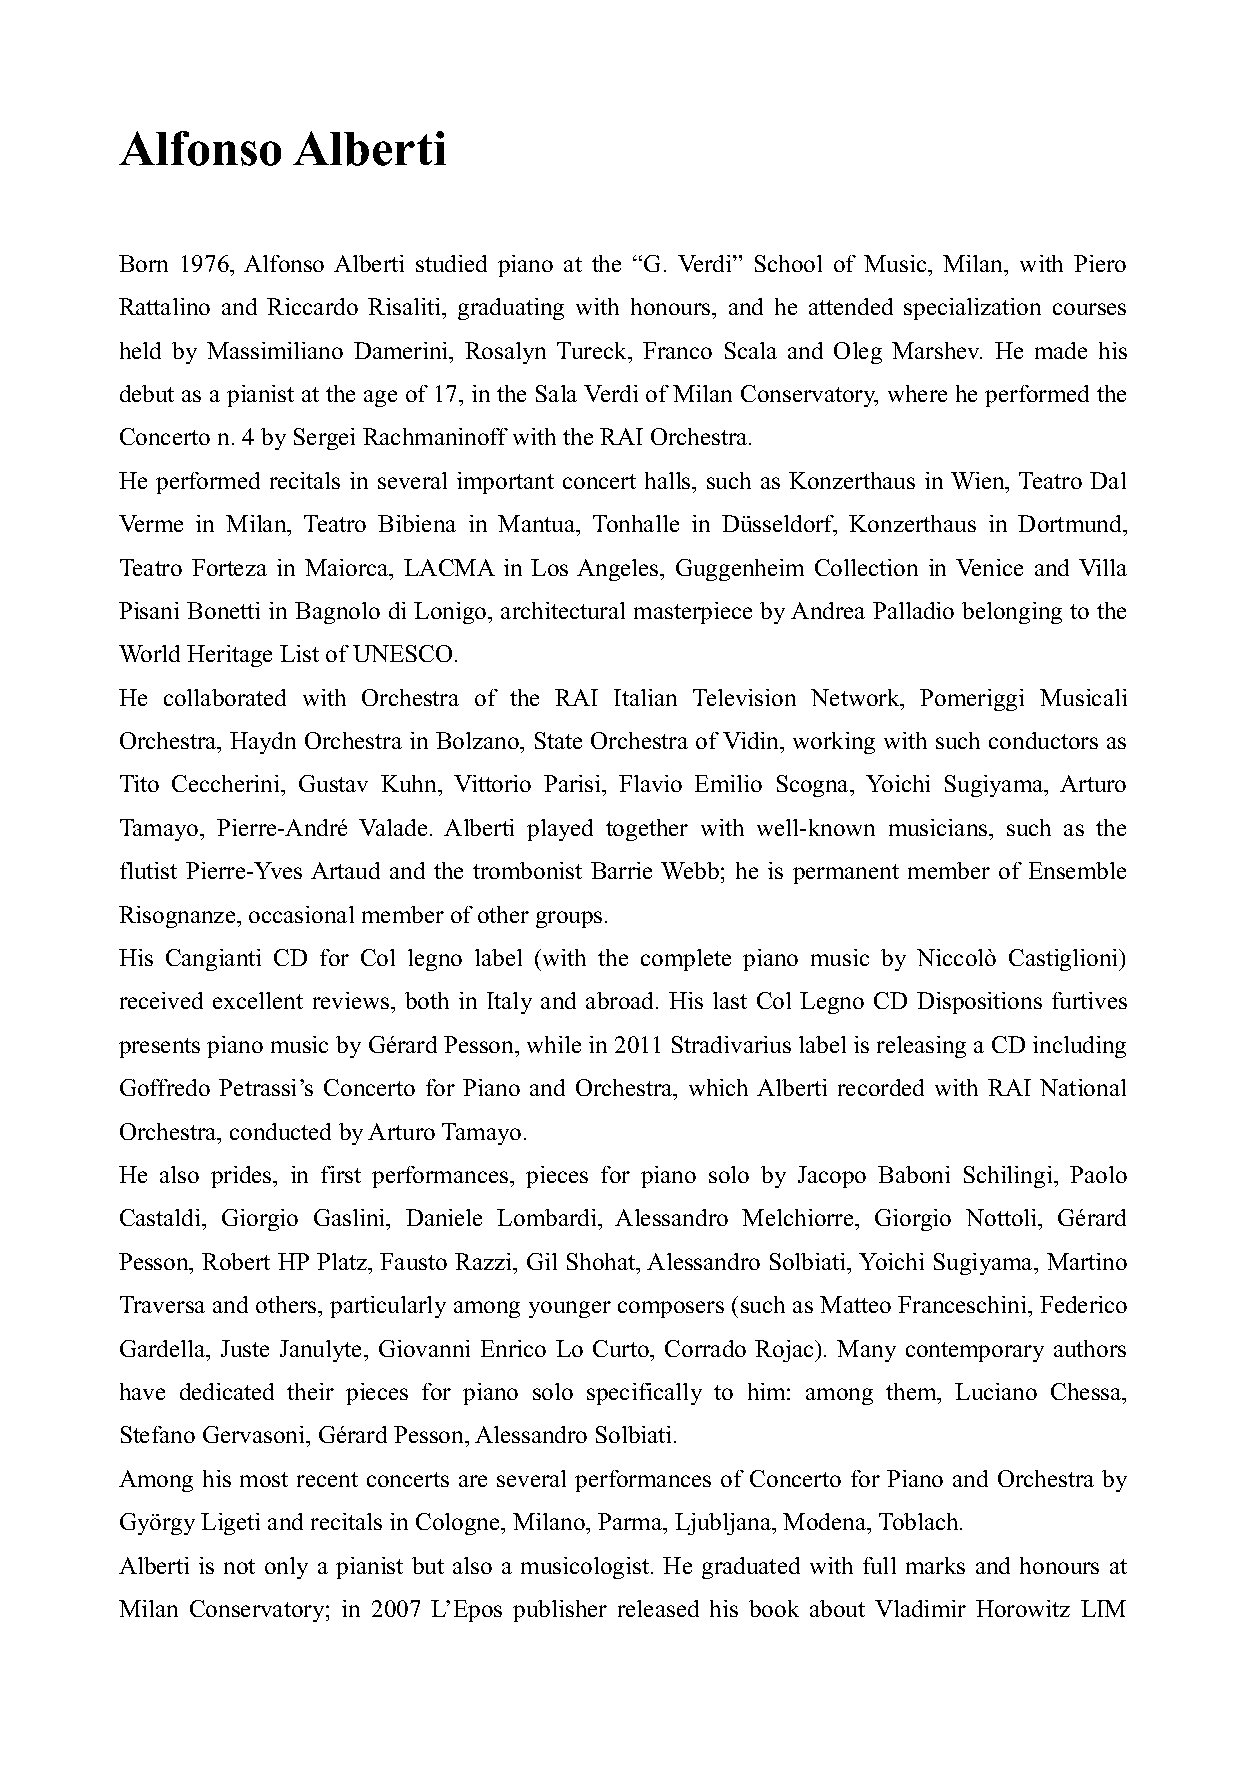  Describe the element at coordinates (658, 1608) in the page. I see `released` at that location.
